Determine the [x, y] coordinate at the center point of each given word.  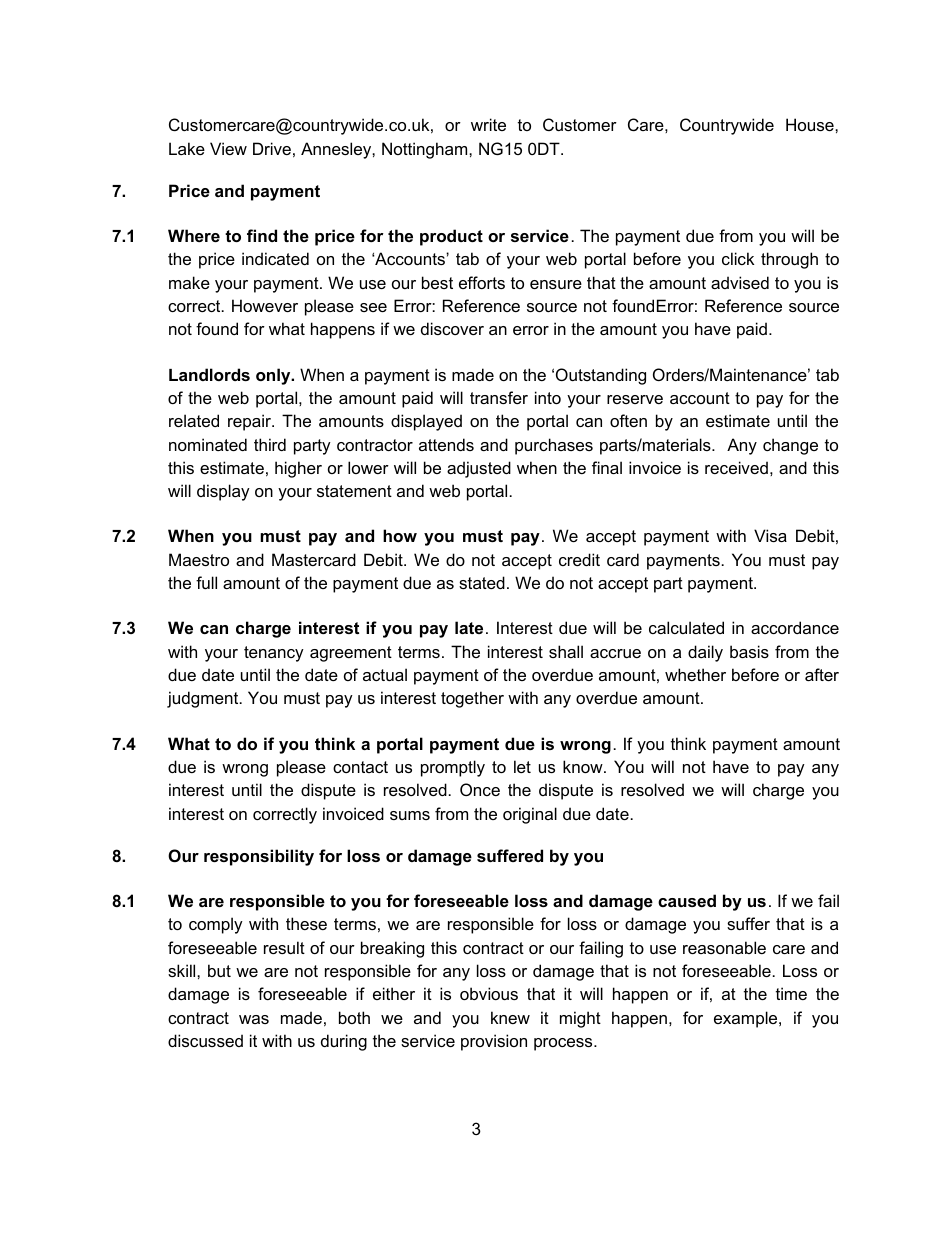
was [254, 1019]
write [488, 124]
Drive [272, 148]
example [747, 1019]
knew [510, 1017]
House [811, 124]
